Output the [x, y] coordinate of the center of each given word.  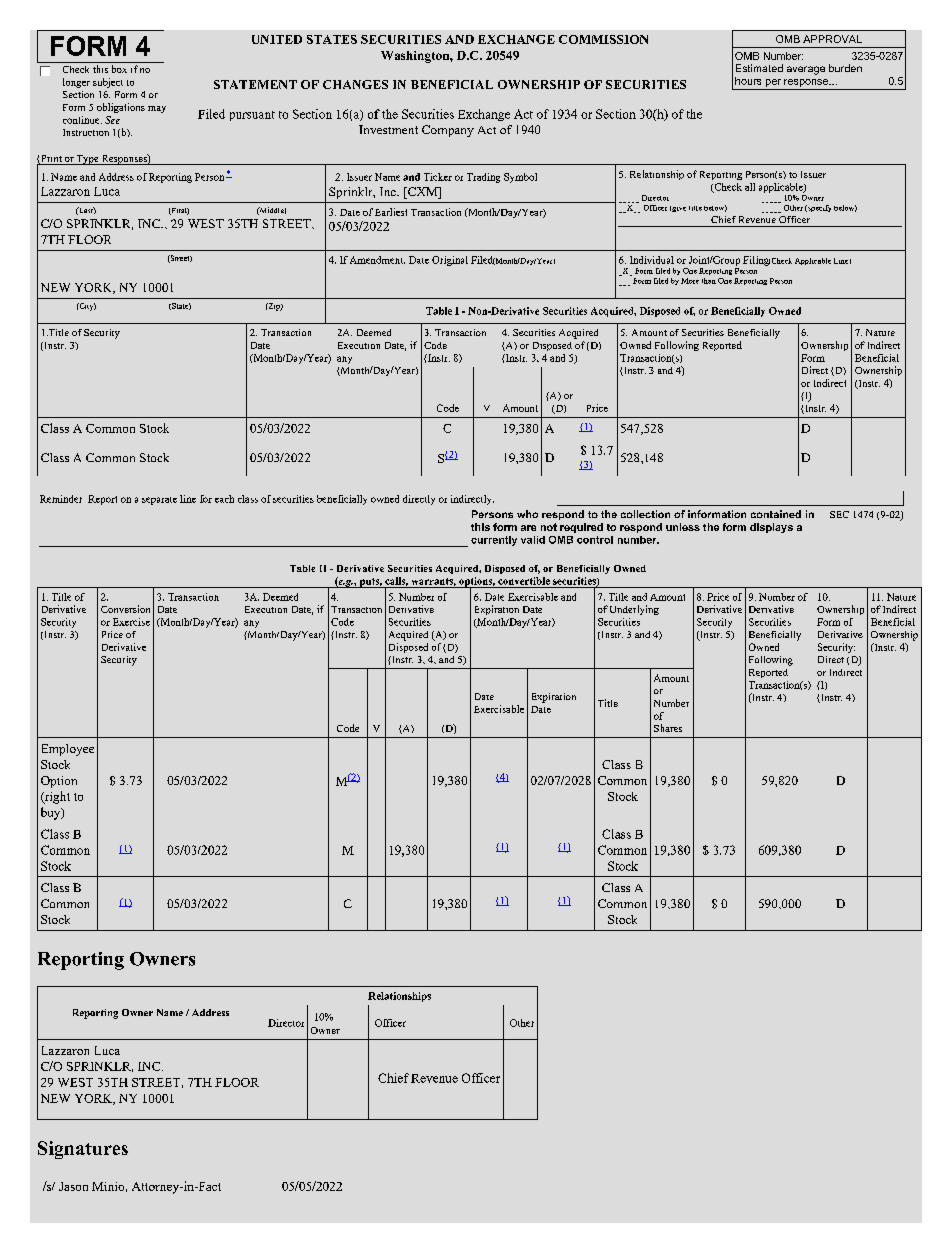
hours [748, 81]
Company [448, 131]
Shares [668, 728]
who [527, 514]
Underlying [634, 610]
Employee [68, 750]
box [119, 69]
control [595, 540]
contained [776, 514]
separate [159, 501]
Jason [73, 1186]
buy [52, 813]
